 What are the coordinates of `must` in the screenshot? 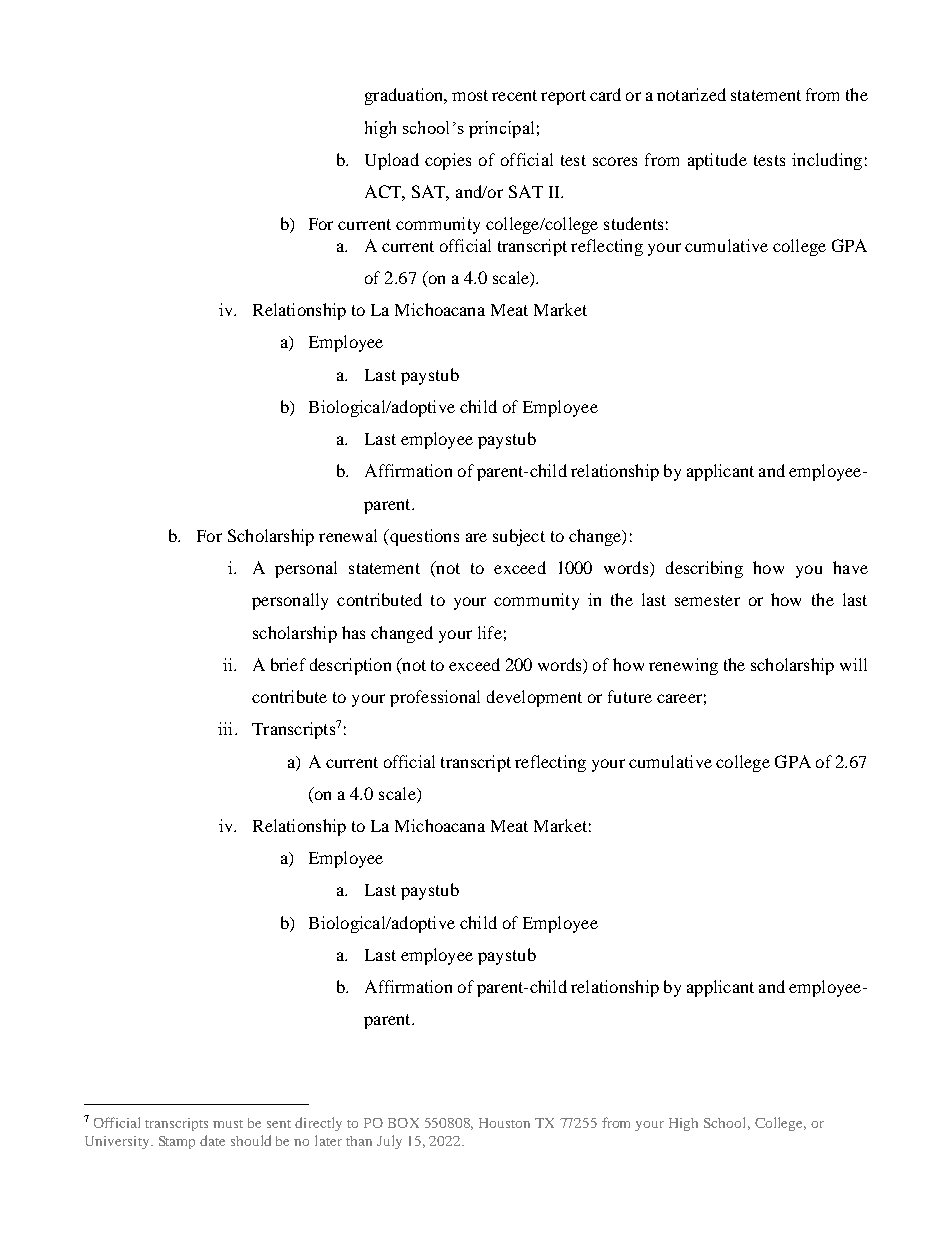 It's located at (228, 1124).
